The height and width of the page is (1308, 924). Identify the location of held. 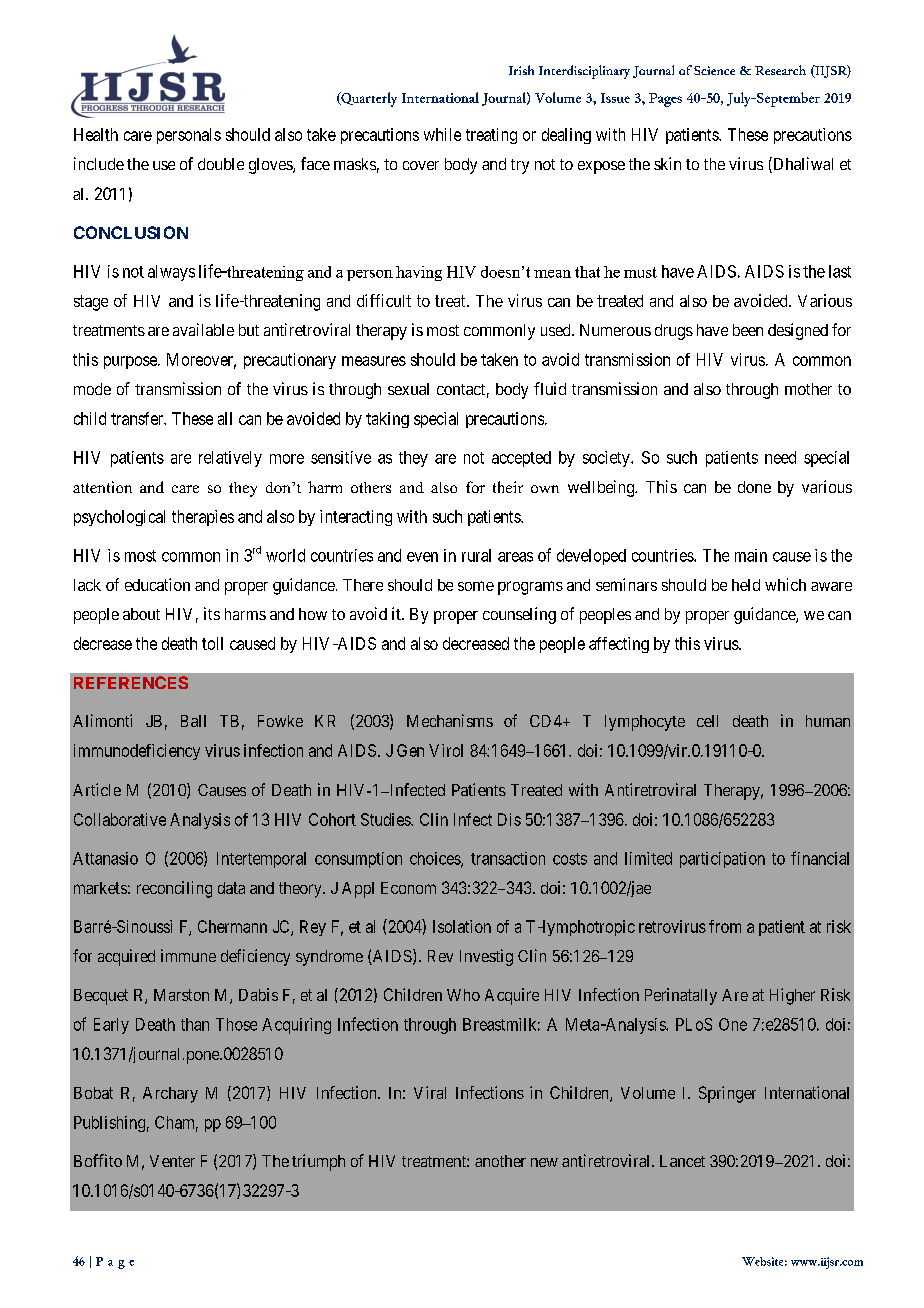
(746, 585).
